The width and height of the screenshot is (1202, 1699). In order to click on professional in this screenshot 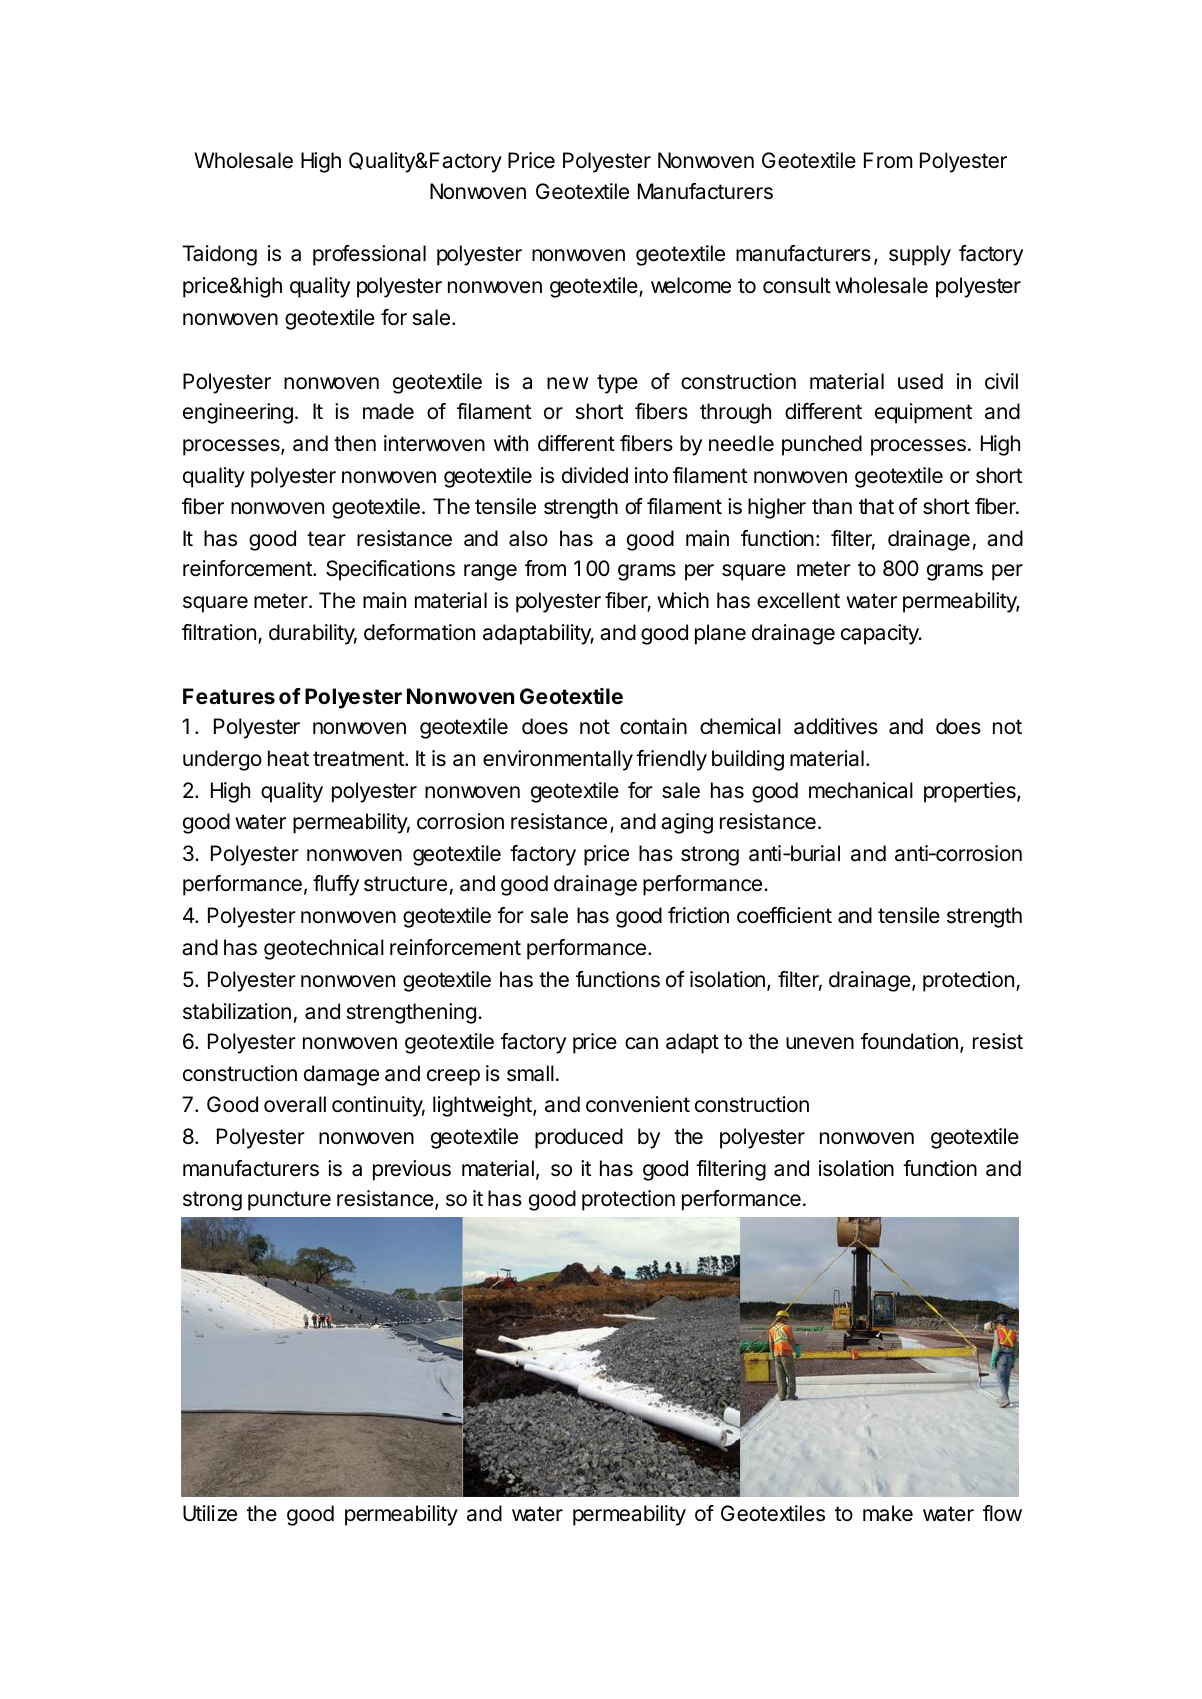, I will do `click(369, 255)`.
